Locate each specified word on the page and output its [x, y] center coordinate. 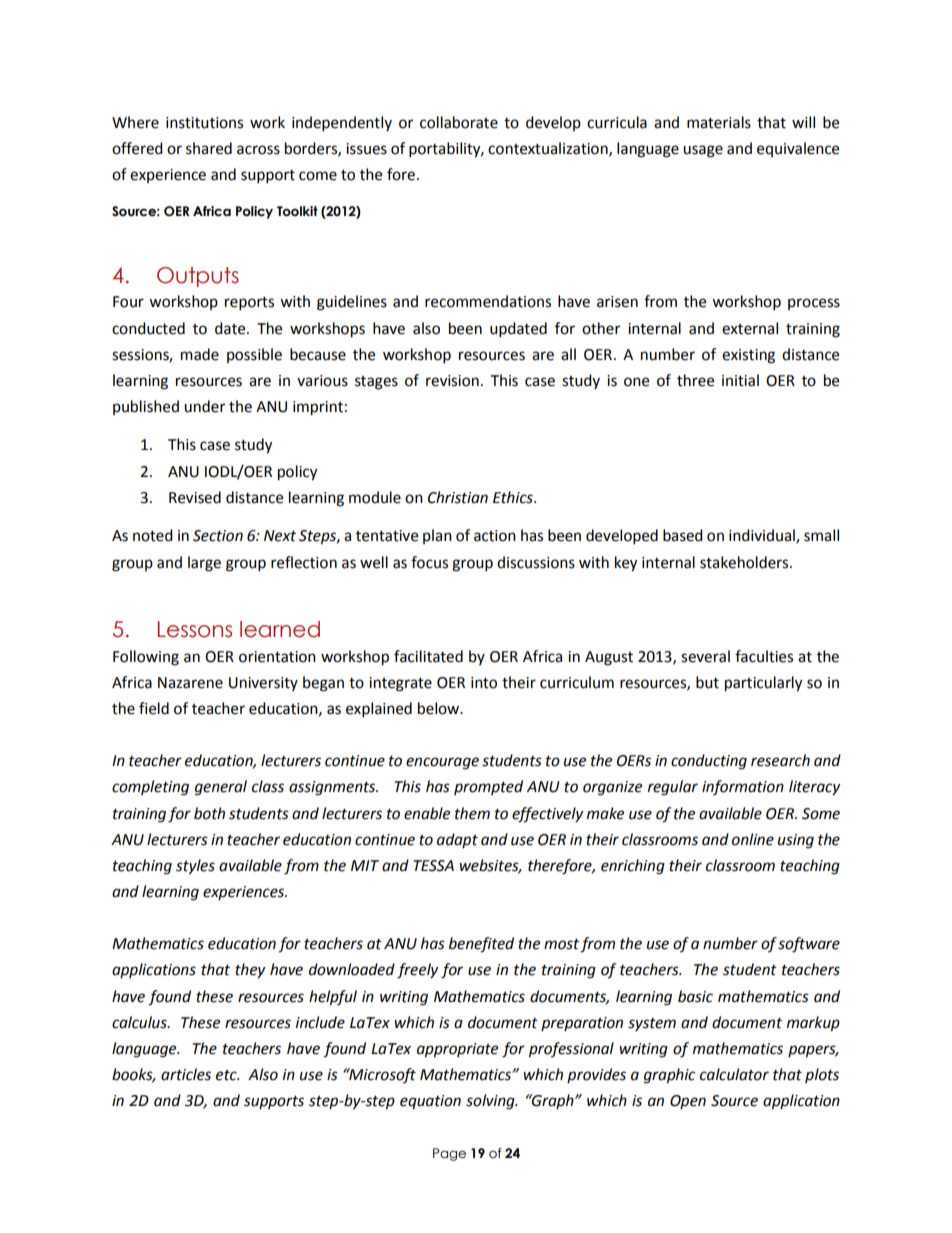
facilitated [428, 656]
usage [703, 151]
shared [209, 148]
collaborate [459, 122]
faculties [764, 656]
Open [688, 1102]
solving [491, 1102]
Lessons [195, 629]
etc [227, 1075]
